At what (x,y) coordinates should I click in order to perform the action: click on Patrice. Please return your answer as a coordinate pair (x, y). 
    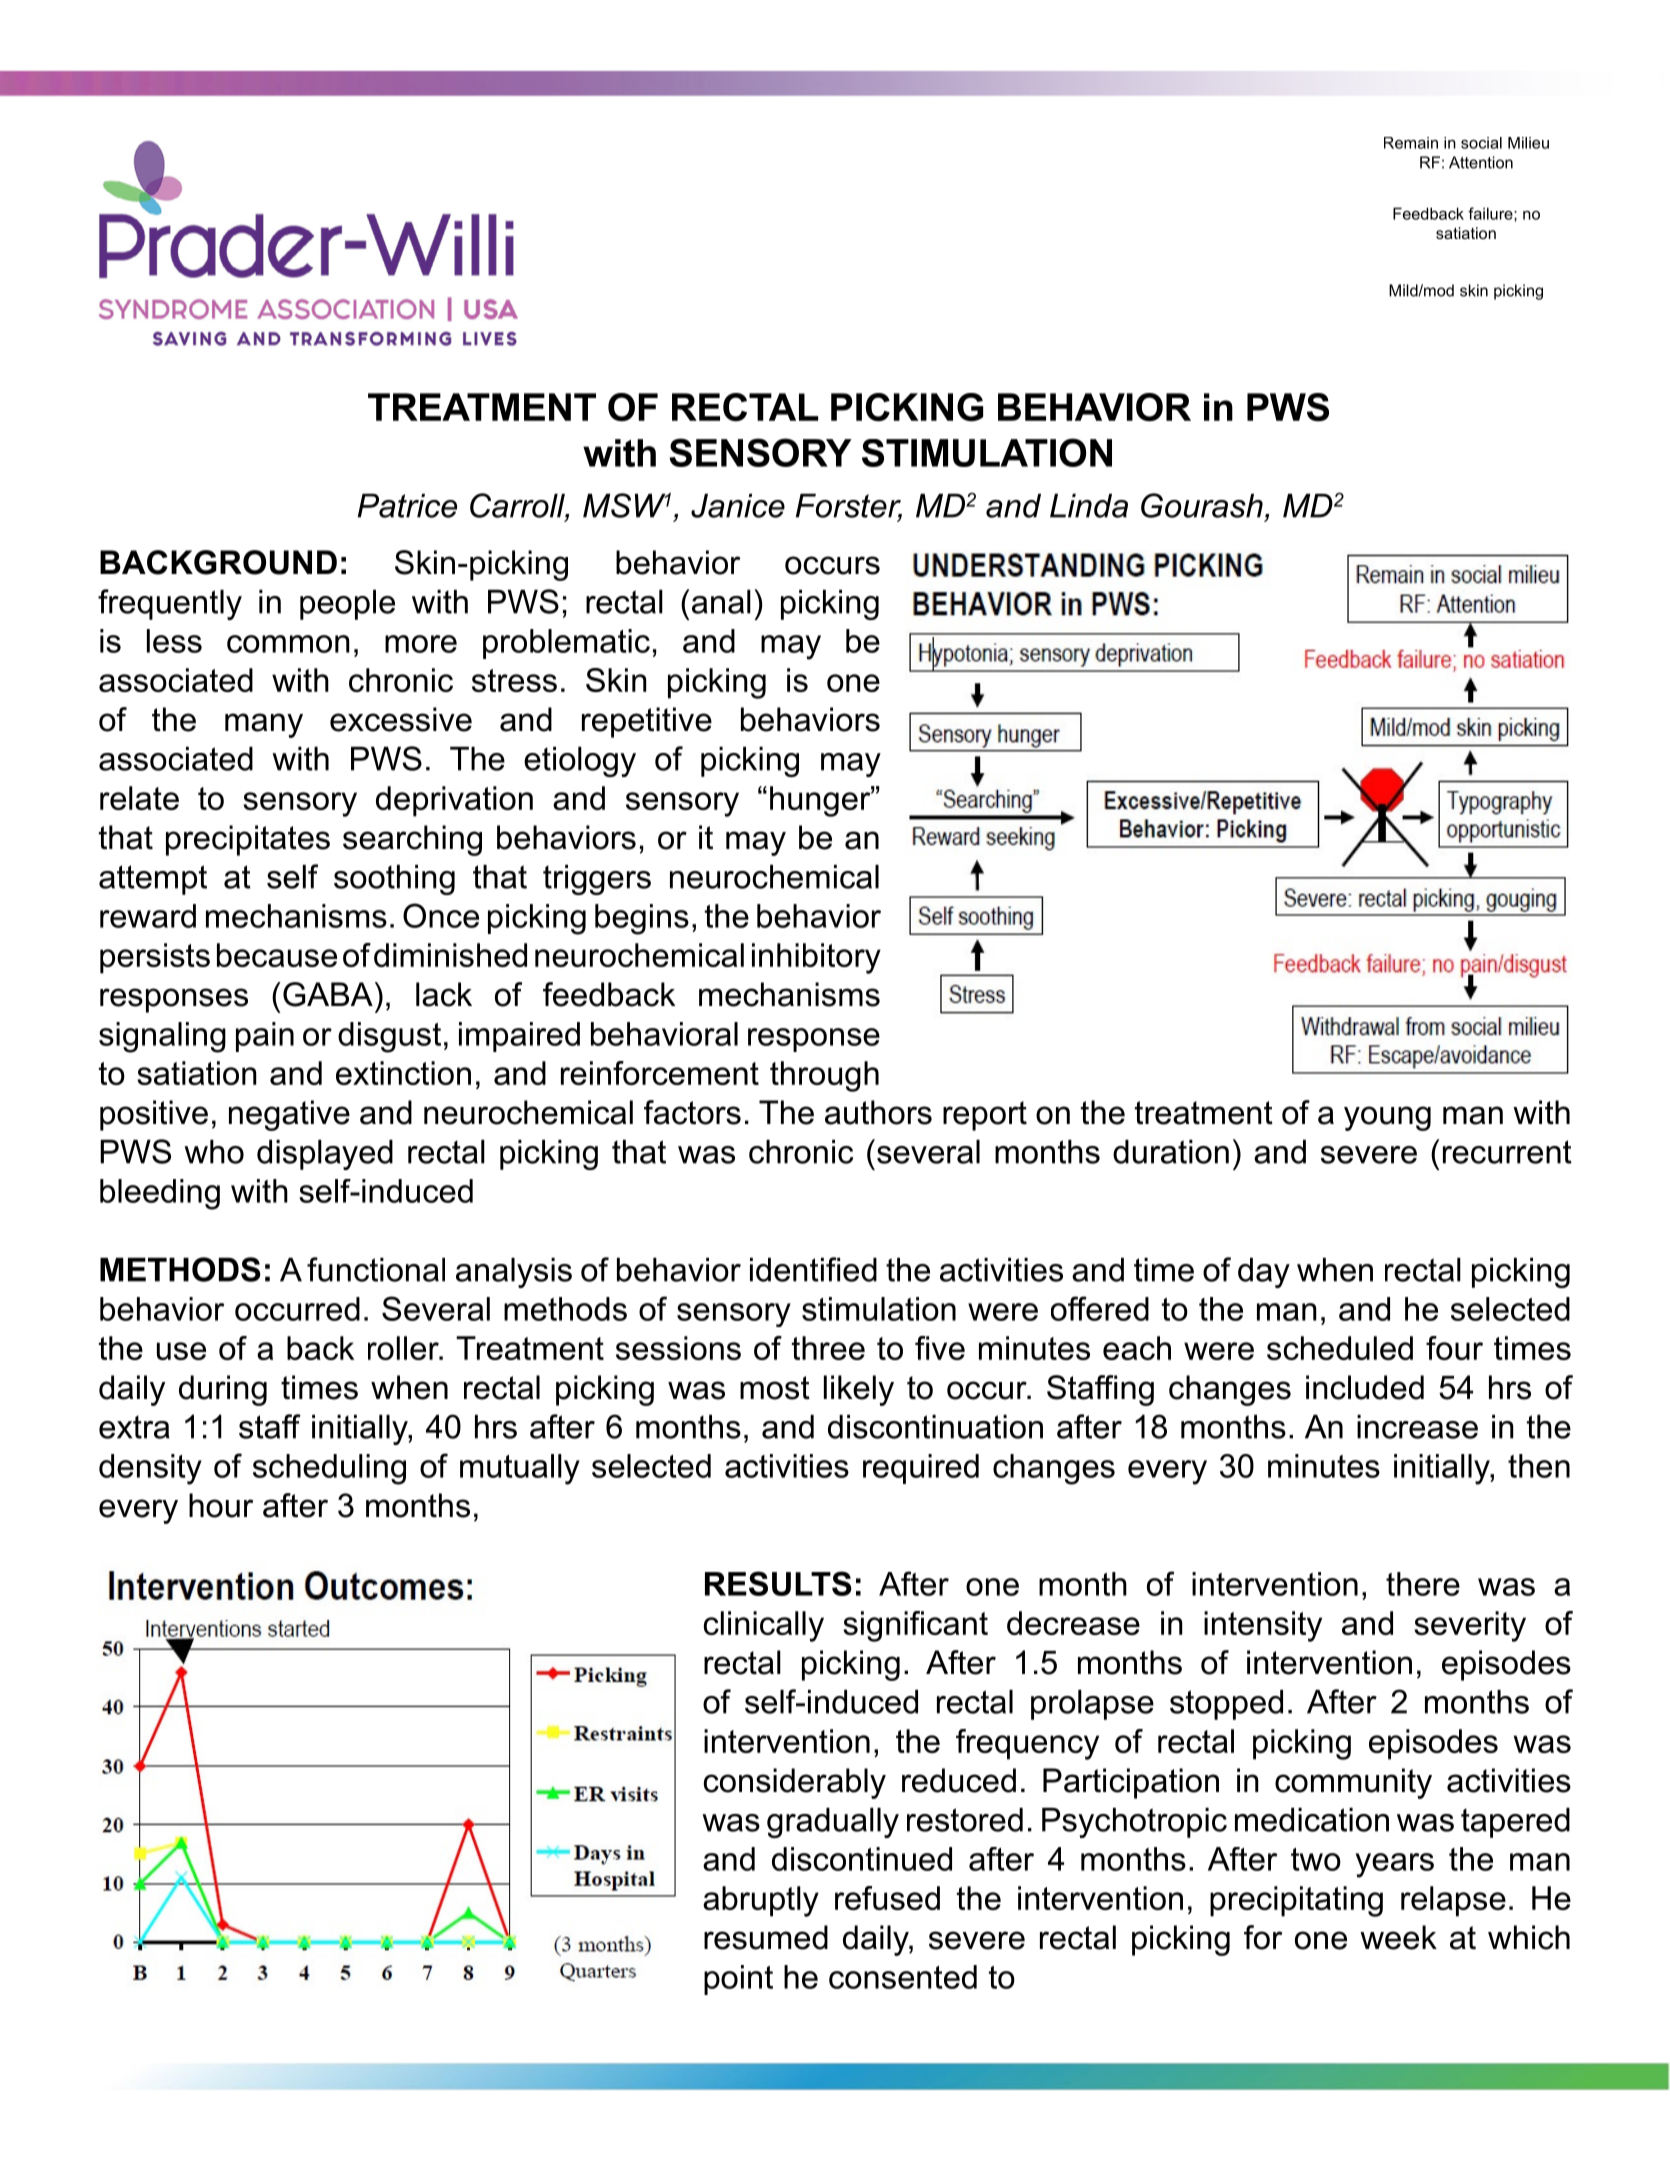
    Looking at the image, I should click on (407, 506).
